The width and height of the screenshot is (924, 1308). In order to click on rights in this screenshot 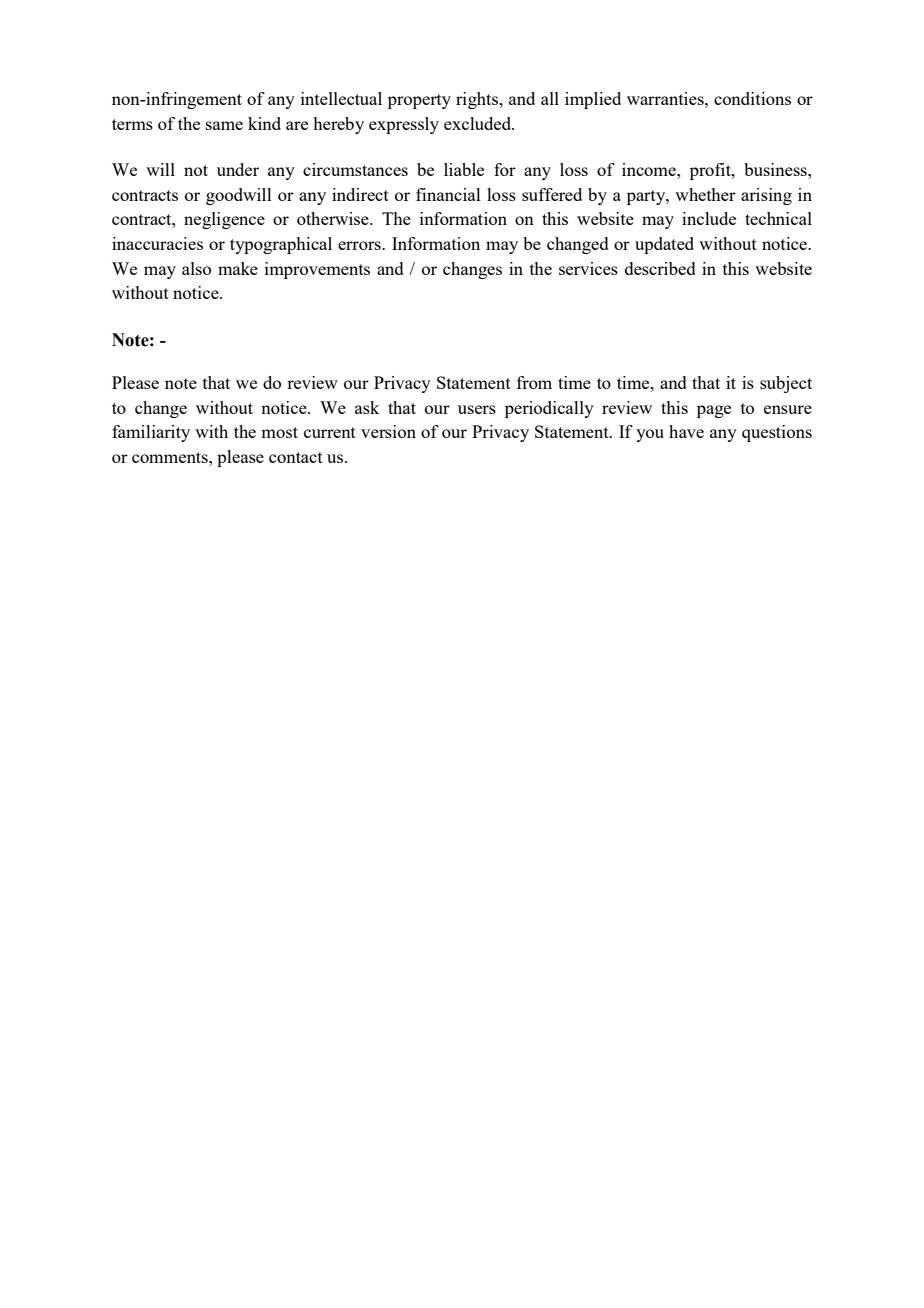, I will do `click(478, 100)`.
